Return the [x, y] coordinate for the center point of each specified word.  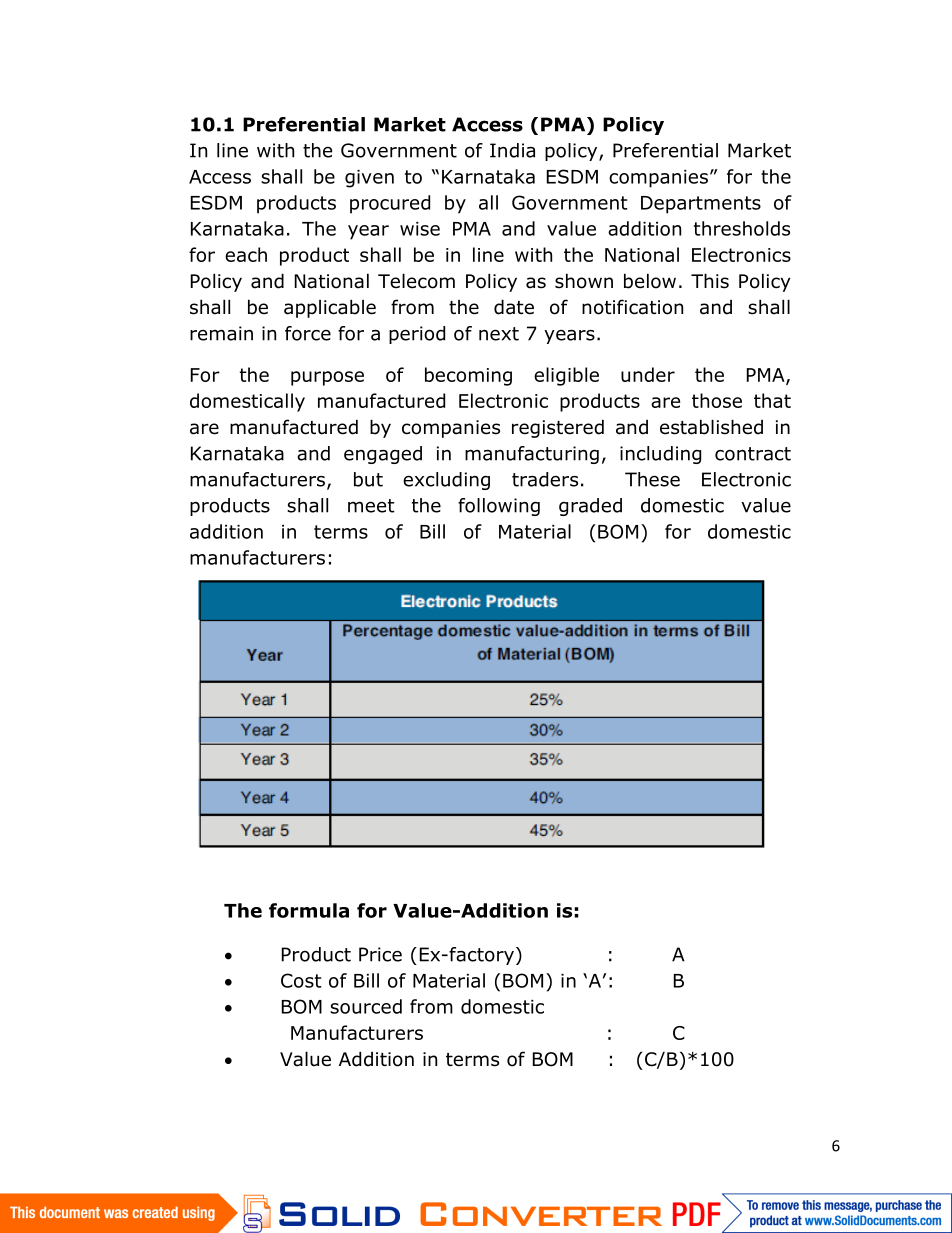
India [512, 150]
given [369, 179]
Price [380, 954]
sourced [366, 1006]
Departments [701, 205]
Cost [301, 980]
